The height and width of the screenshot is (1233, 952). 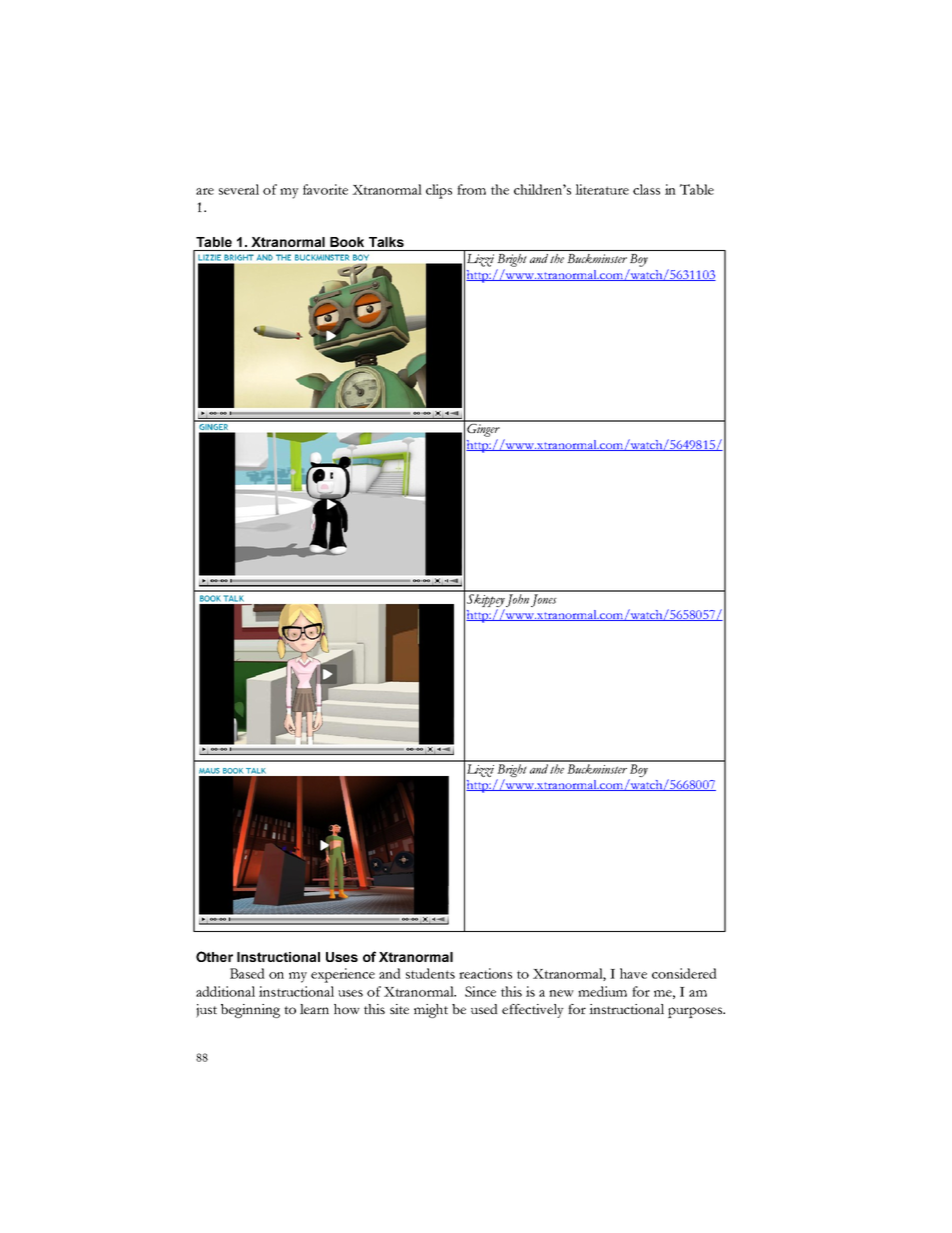 What do you see at coordinates (471, 189) in the screenshot?
I see `from` at bounding box center [471, 189].
